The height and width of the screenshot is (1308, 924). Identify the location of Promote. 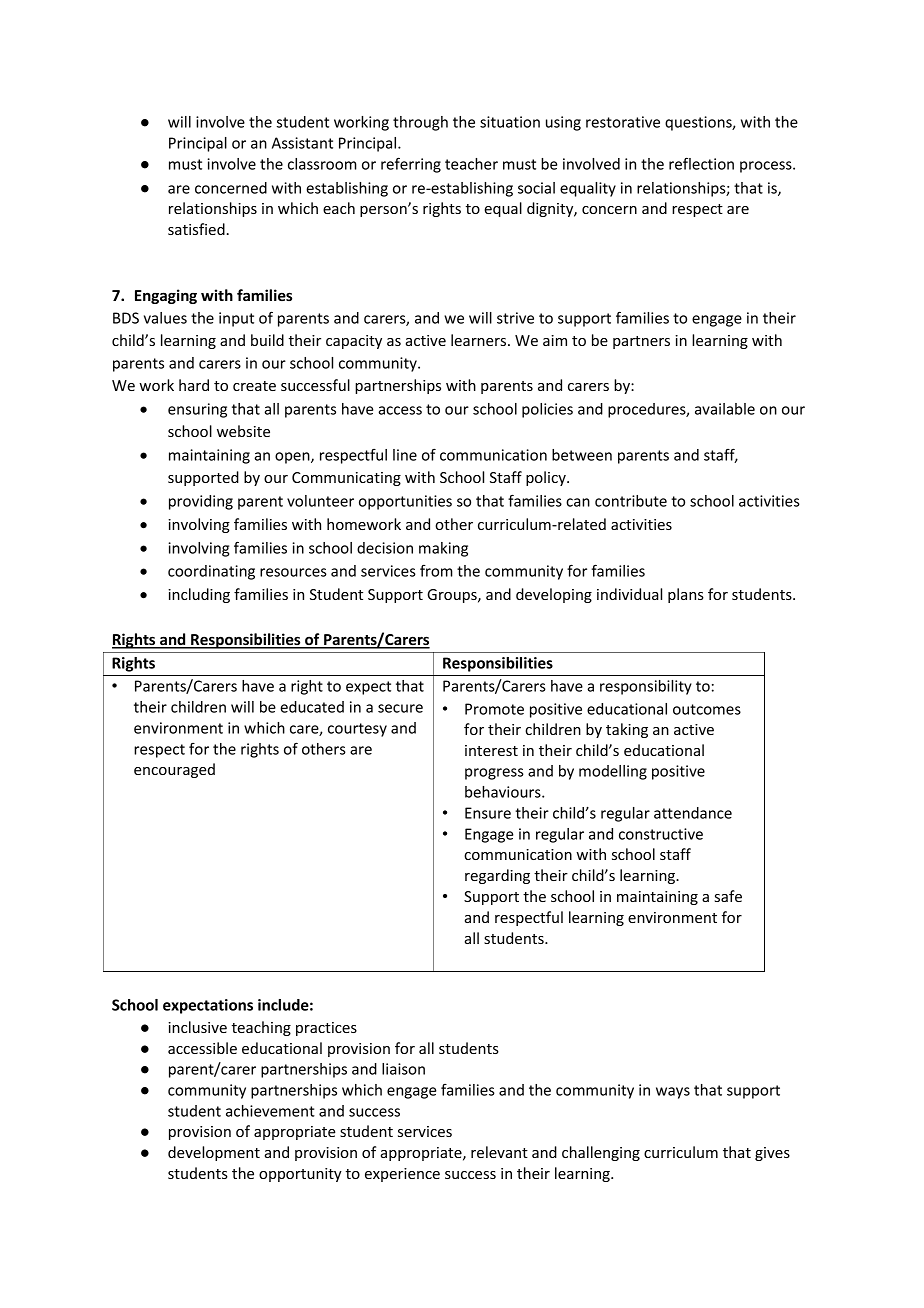
(494, 709).
